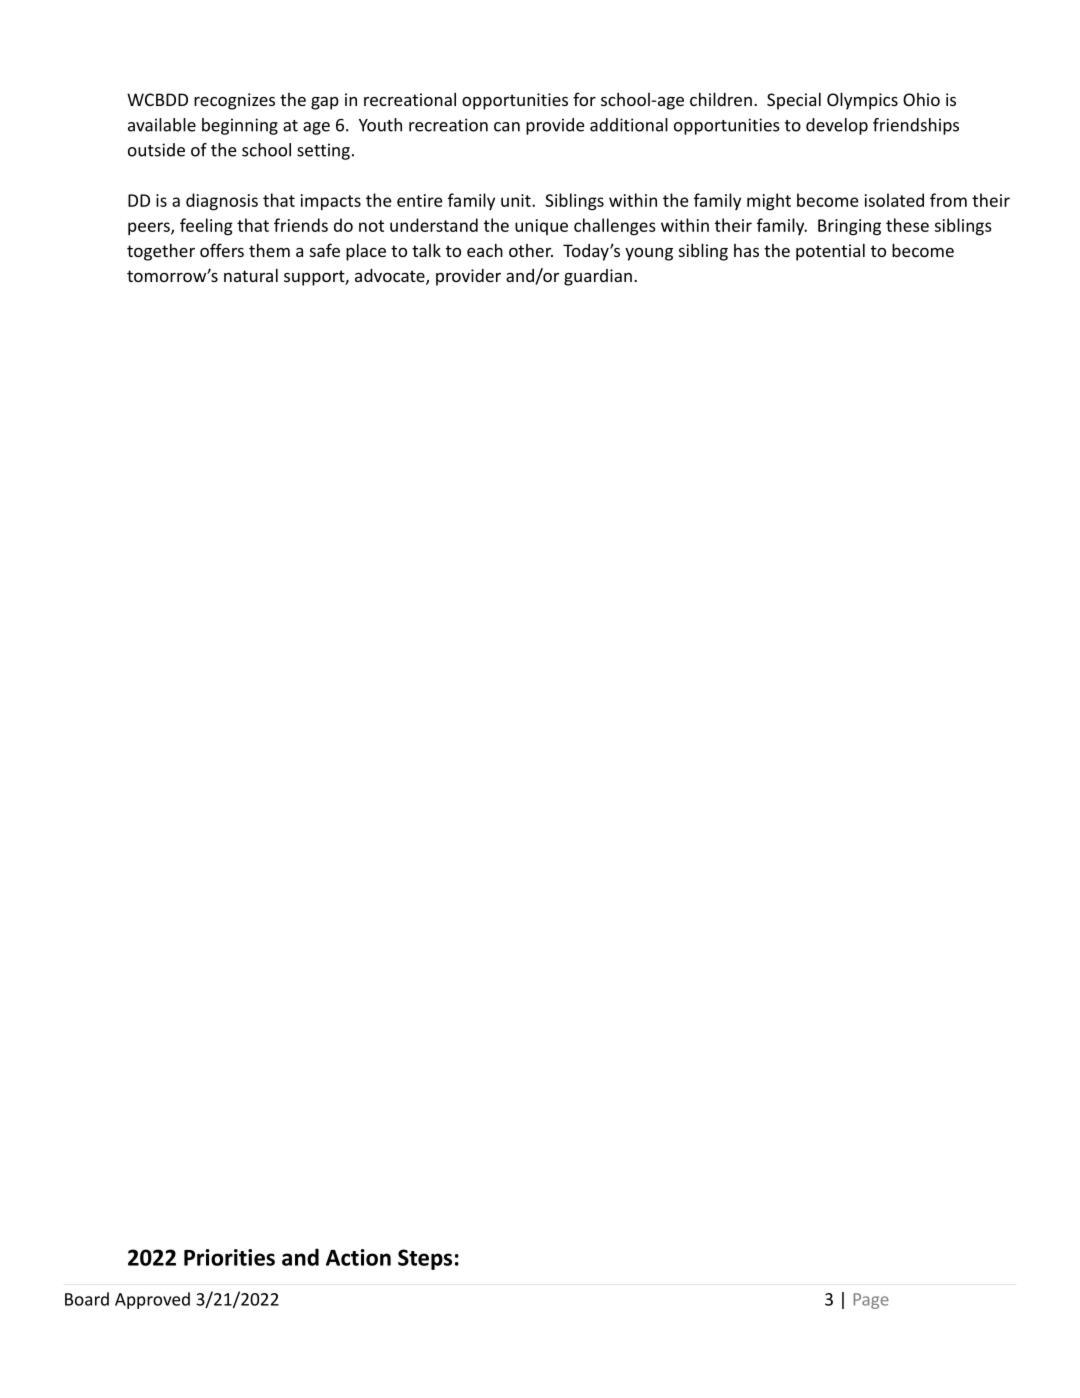 Image resolution: width=1080 pixels, height=1398 pixels. Describe the element at coordinates (162, 125) in the page. I see `available` at that location.
